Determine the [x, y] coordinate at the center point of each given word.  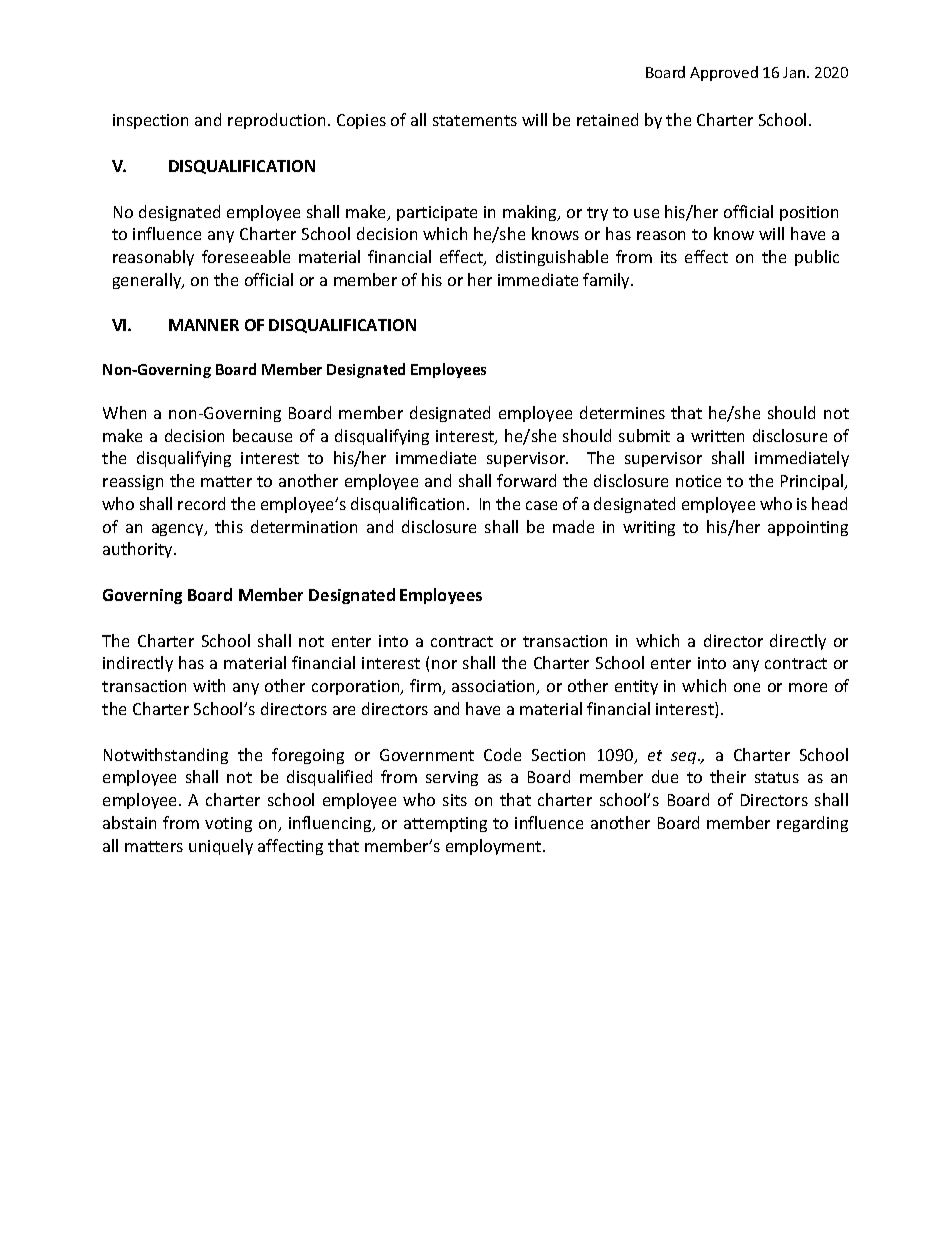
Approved [724, 73]
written [717, 436]
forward [526, 480]
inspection [150, 121]
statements [475, 120]
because [262, 435]
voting [228, 824]
